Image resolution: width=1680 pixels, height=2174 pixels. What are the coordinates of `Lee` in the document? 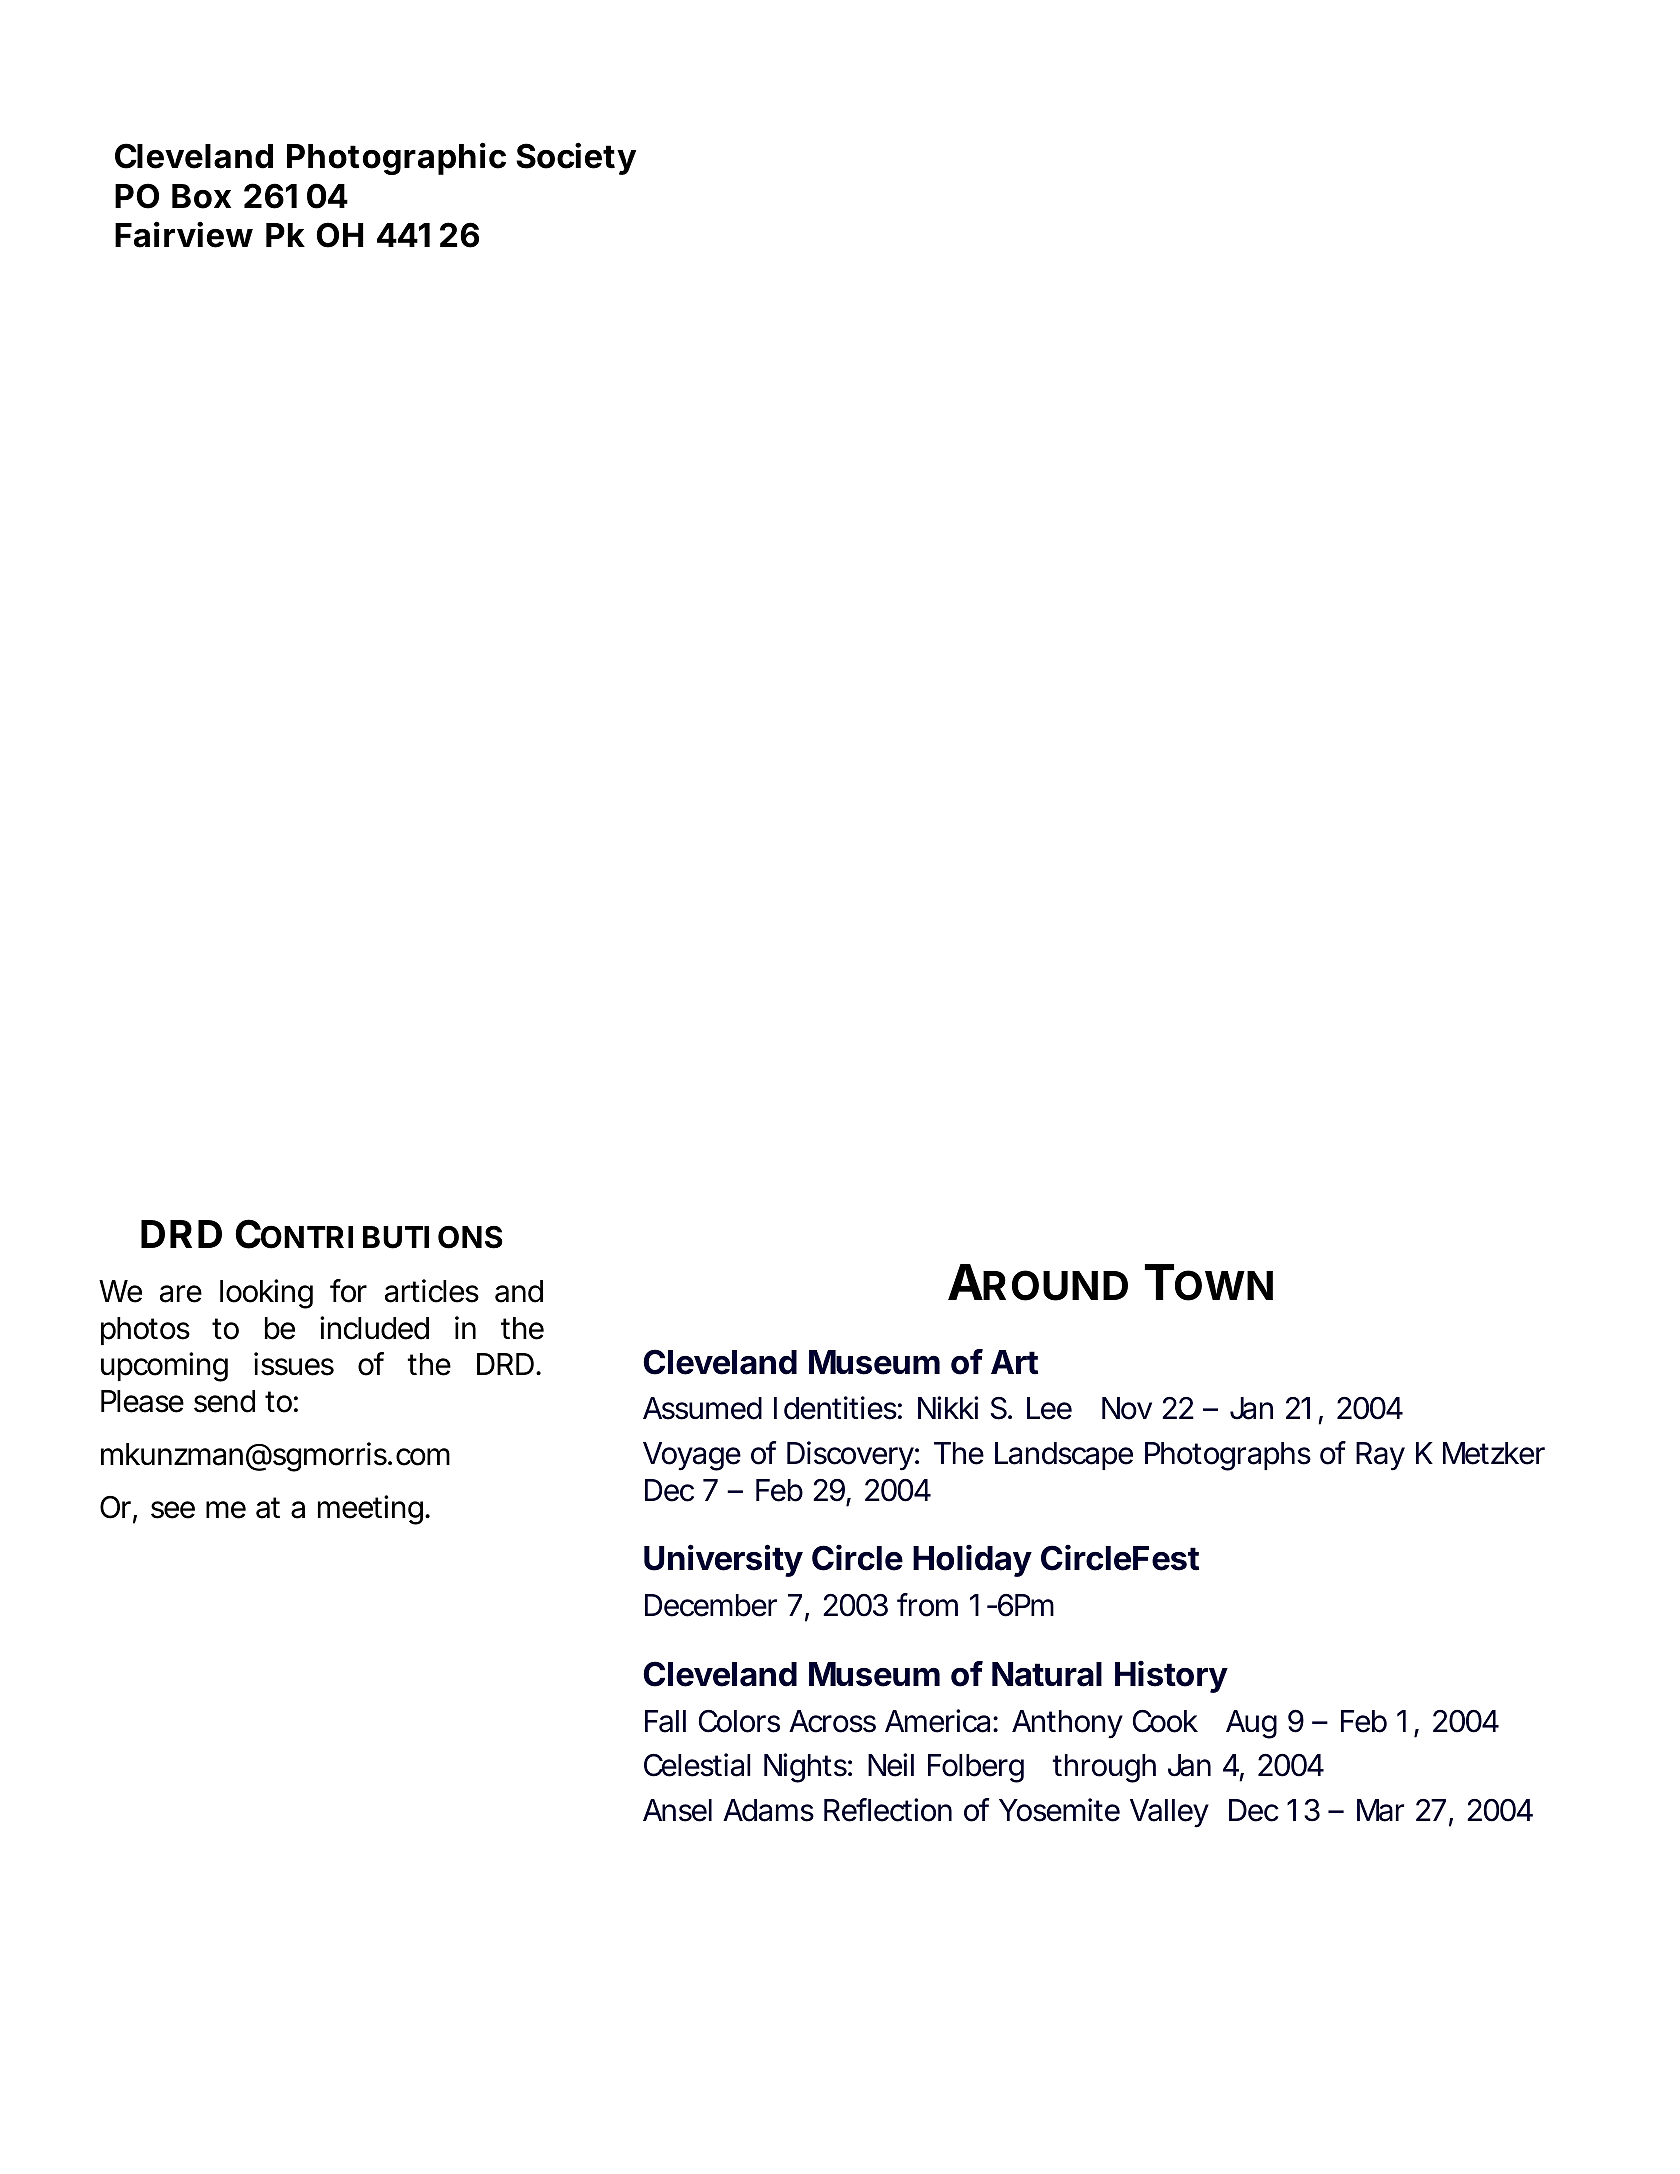 It's located at (1049, 1408).
